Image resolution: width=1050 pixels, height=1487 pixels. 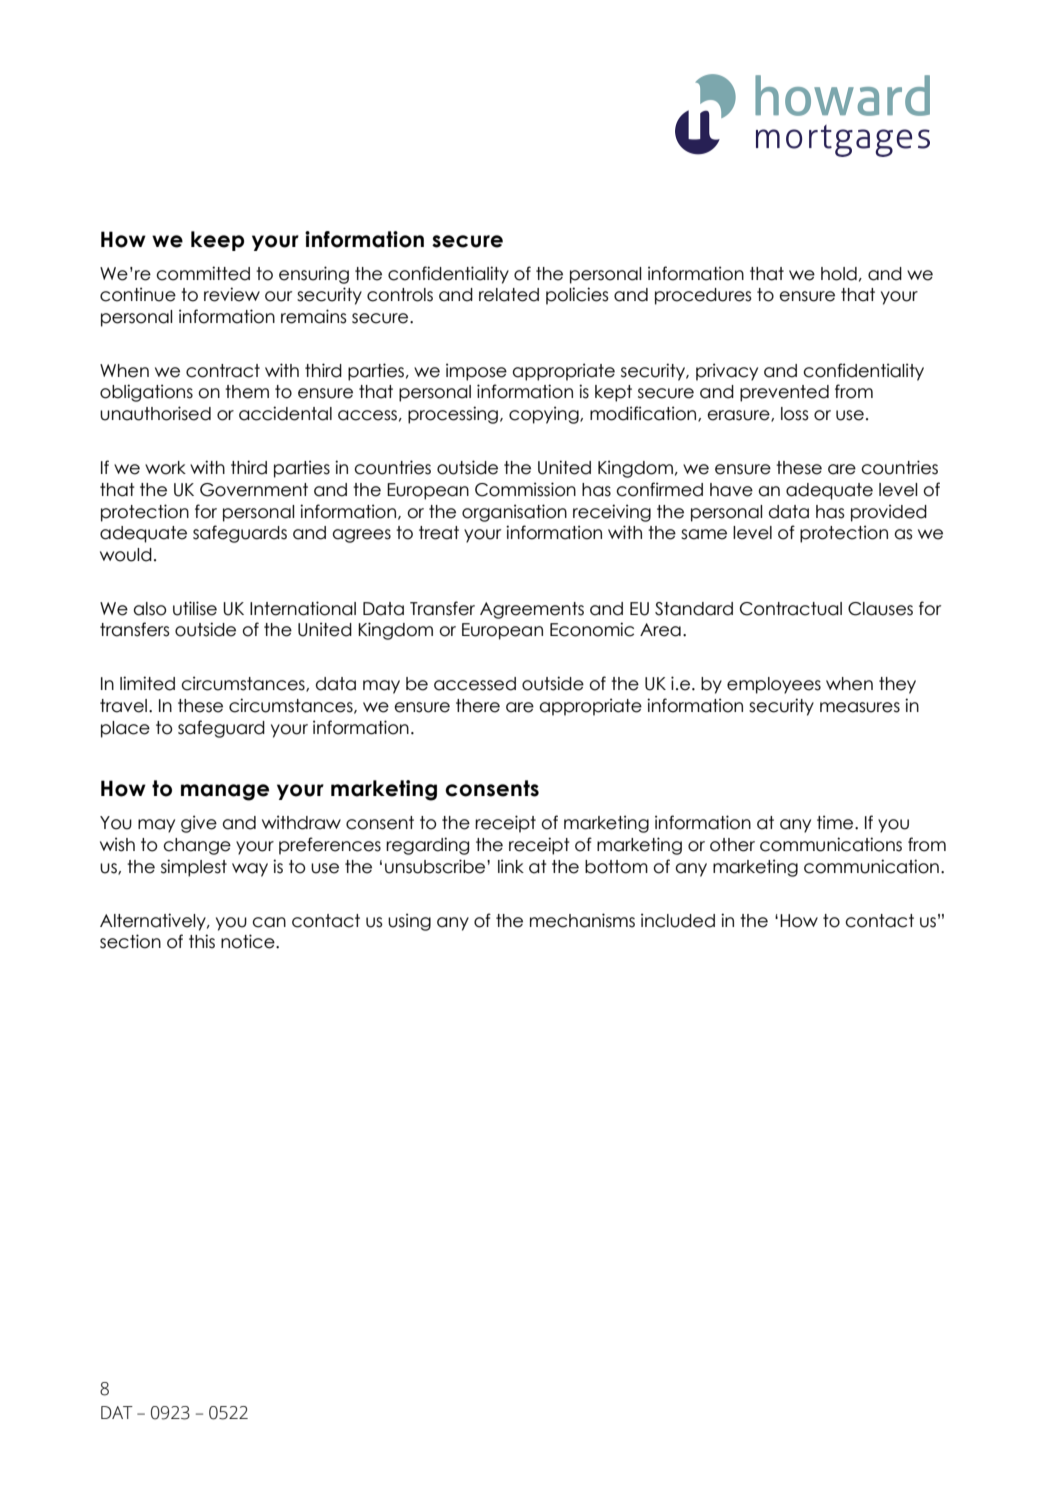 I want to click on limited, so click(x=147, y=683).
